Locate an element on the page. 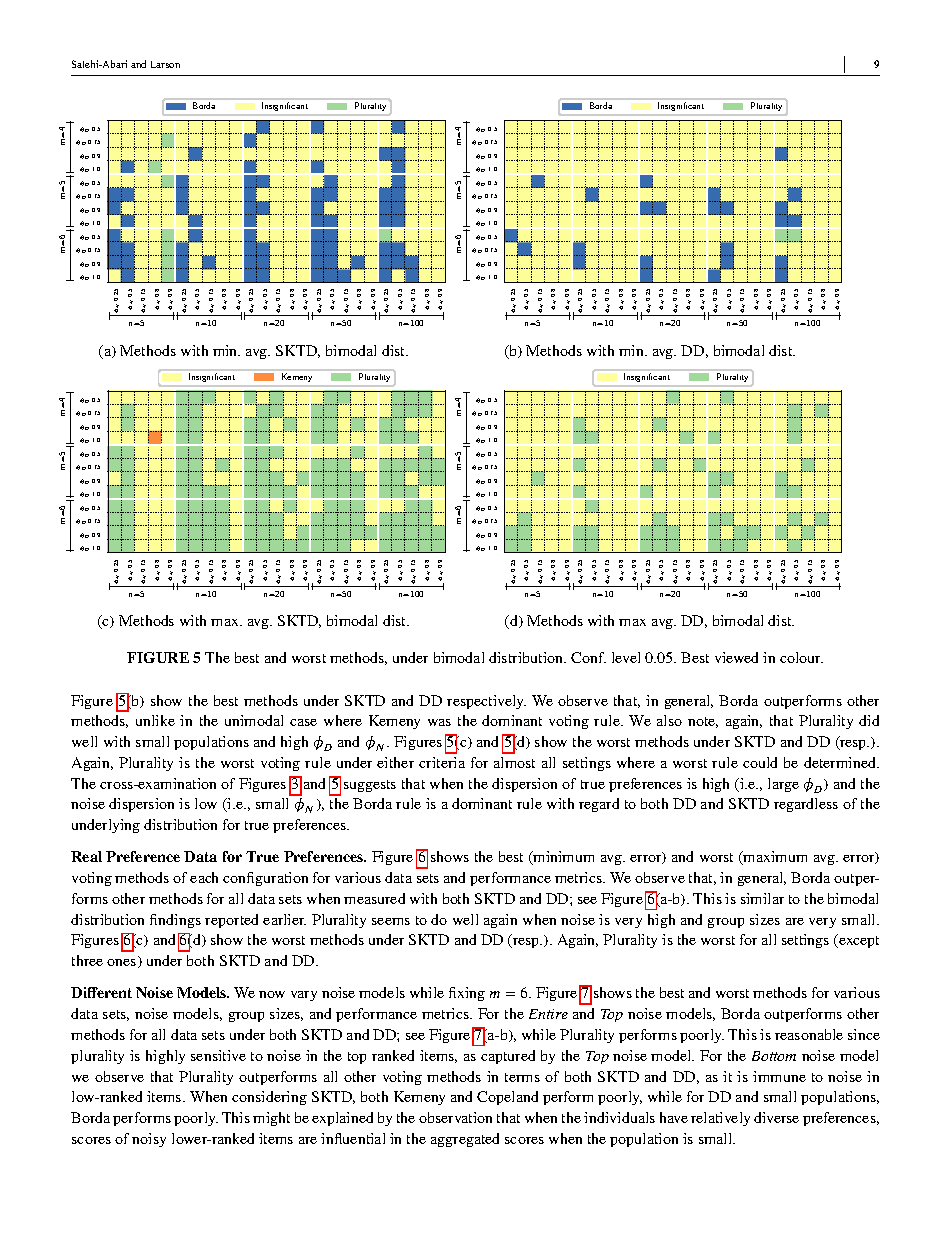 The image size is (952, 1251). similar is located at coordinates (762, 898).
